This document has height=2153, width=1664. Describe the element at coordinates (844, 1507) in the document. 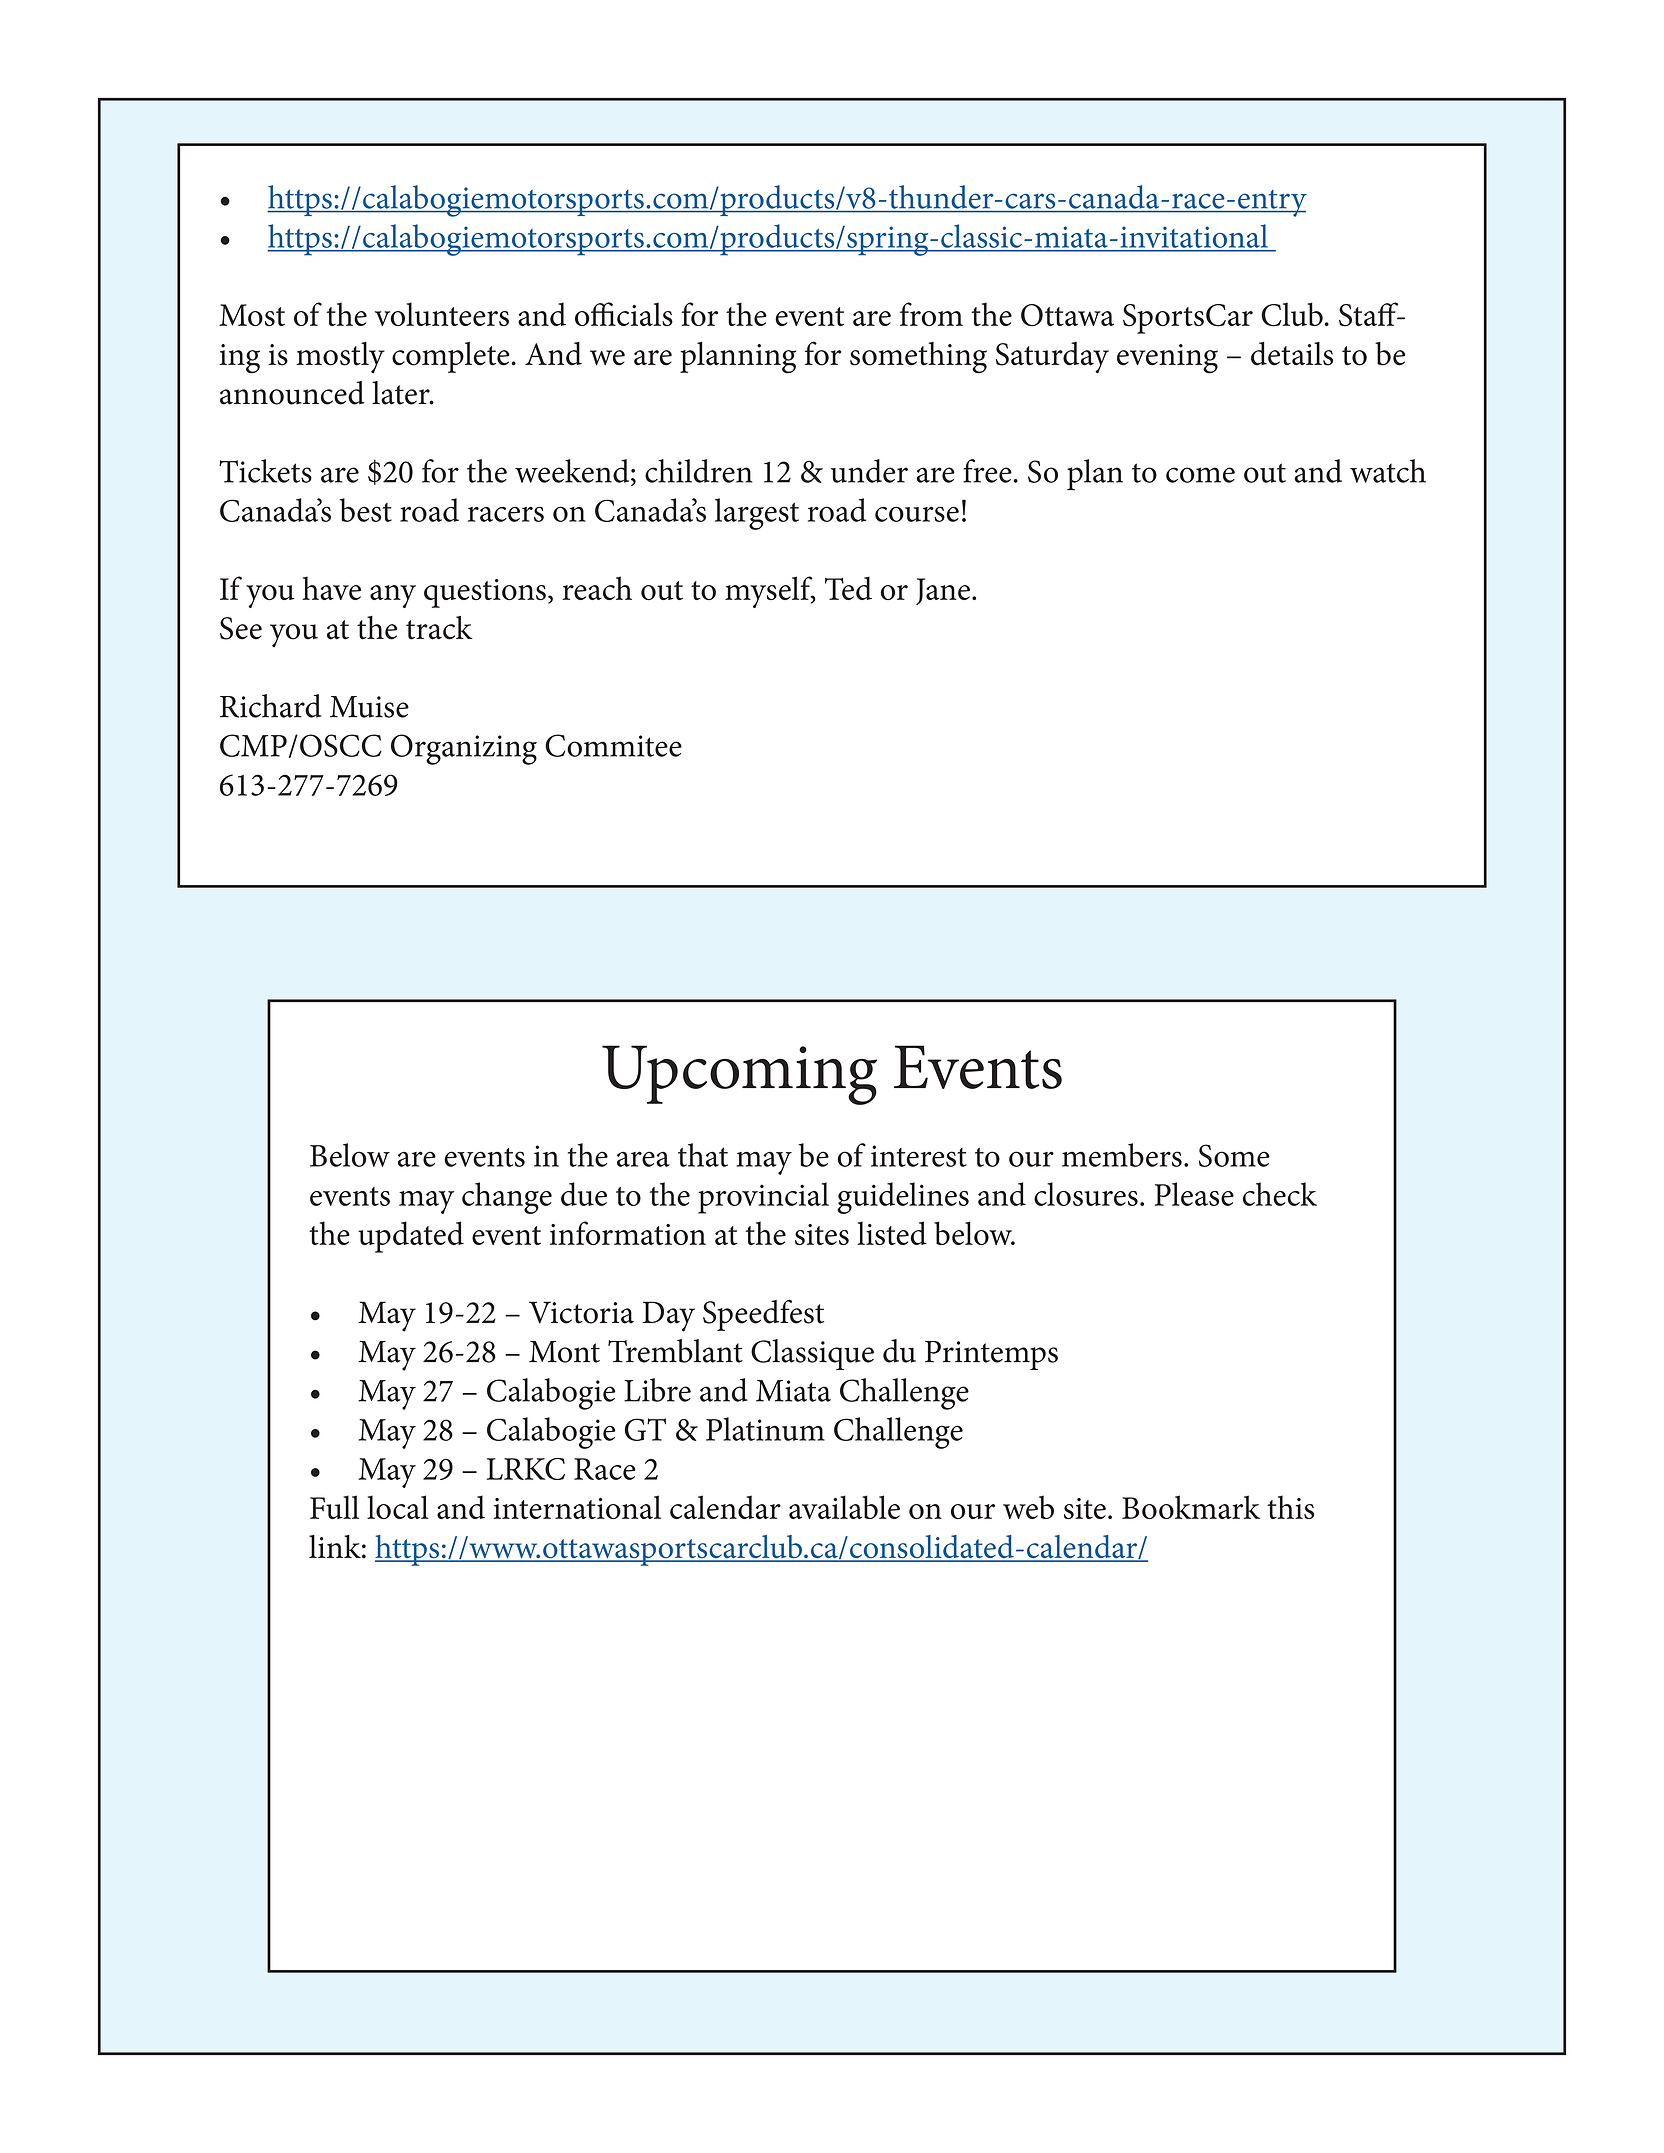

I see `available` at that location.
